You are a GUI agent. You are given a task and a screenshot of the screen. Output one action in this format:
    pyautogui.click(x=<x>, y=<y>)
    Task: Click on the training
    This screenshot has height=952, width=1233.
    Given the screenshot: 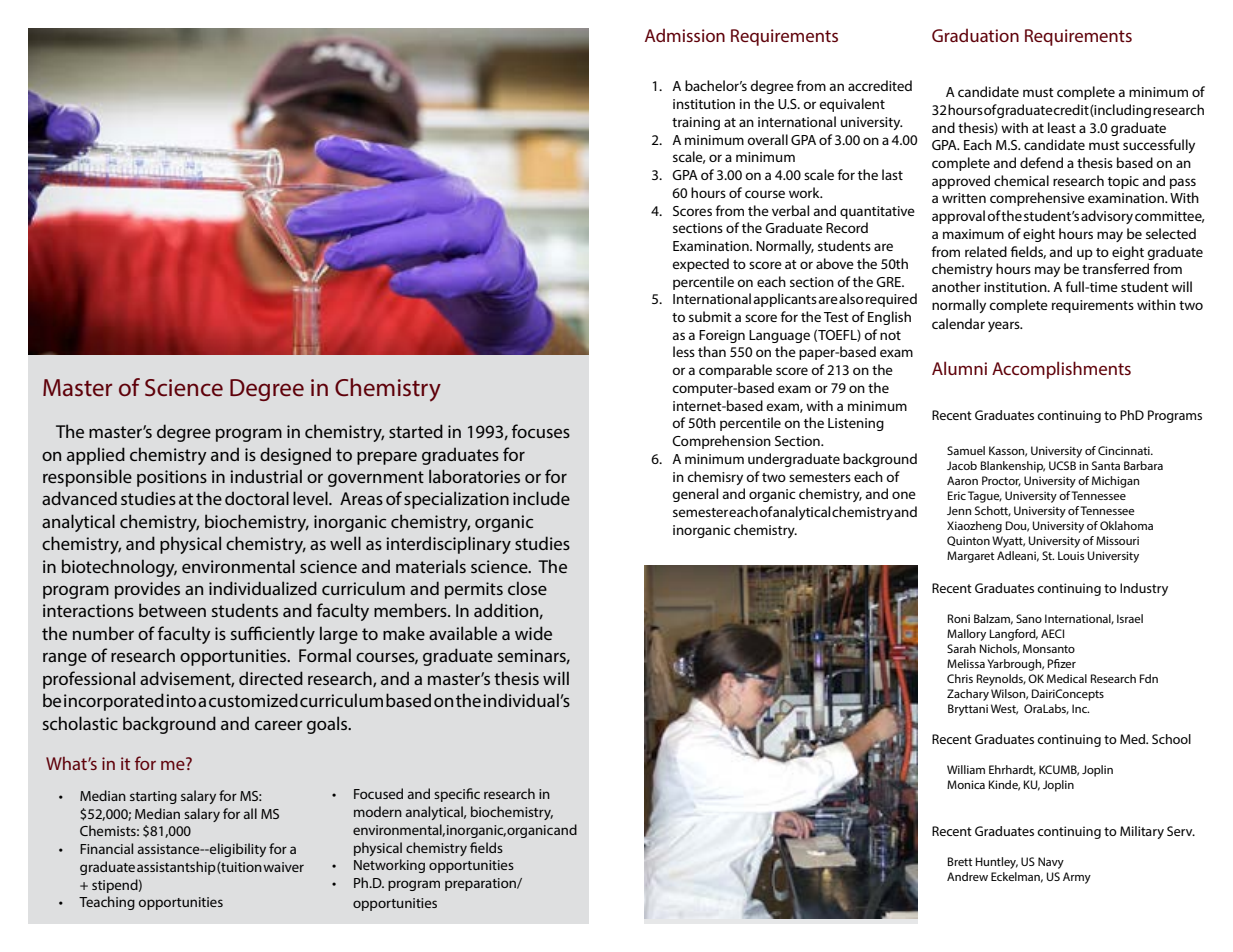 What is the action you would take?
    pyautogui.click(x=696, y=123)
